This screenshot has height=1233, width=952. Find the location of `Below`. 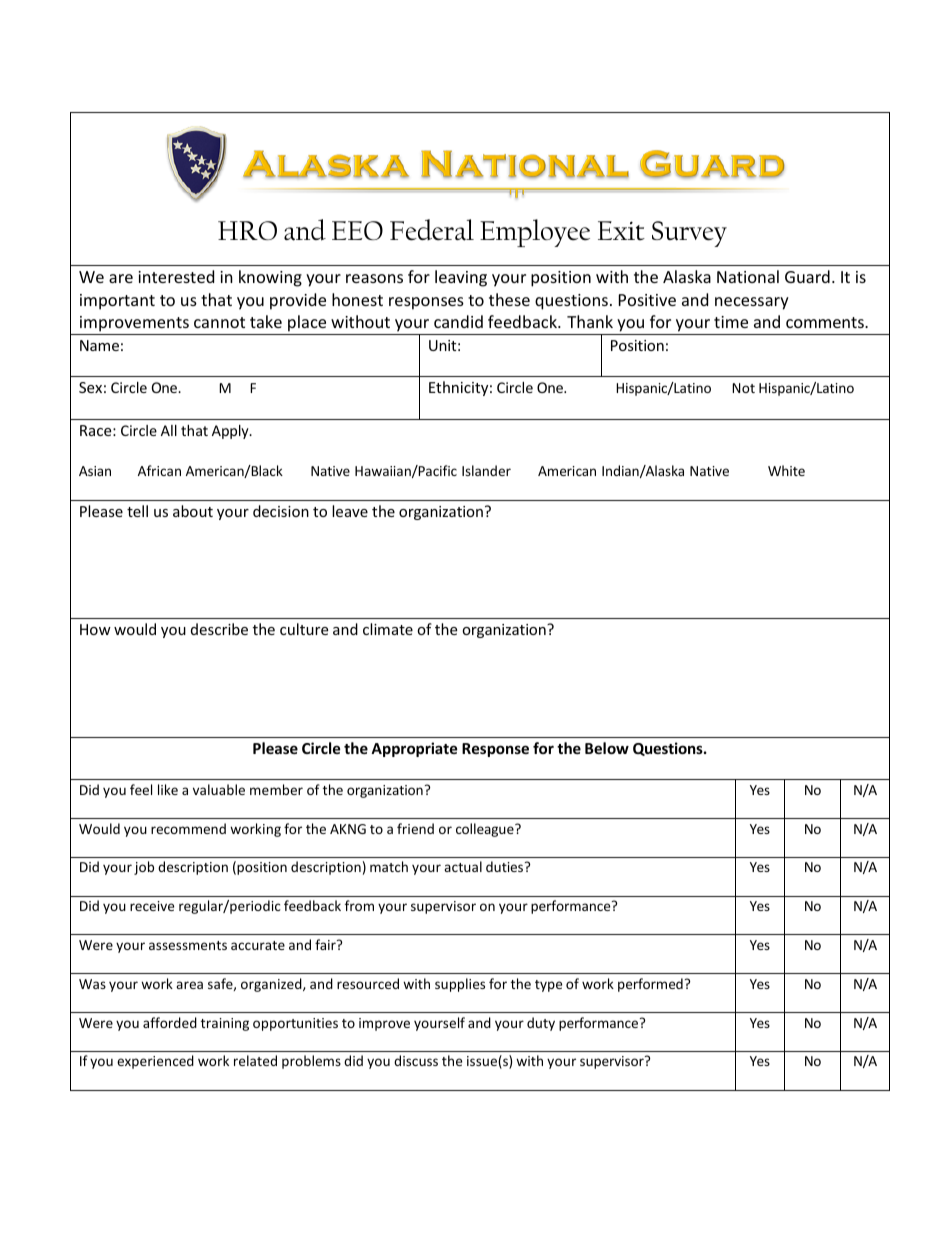

Below is located at coordinates (607, 748).
